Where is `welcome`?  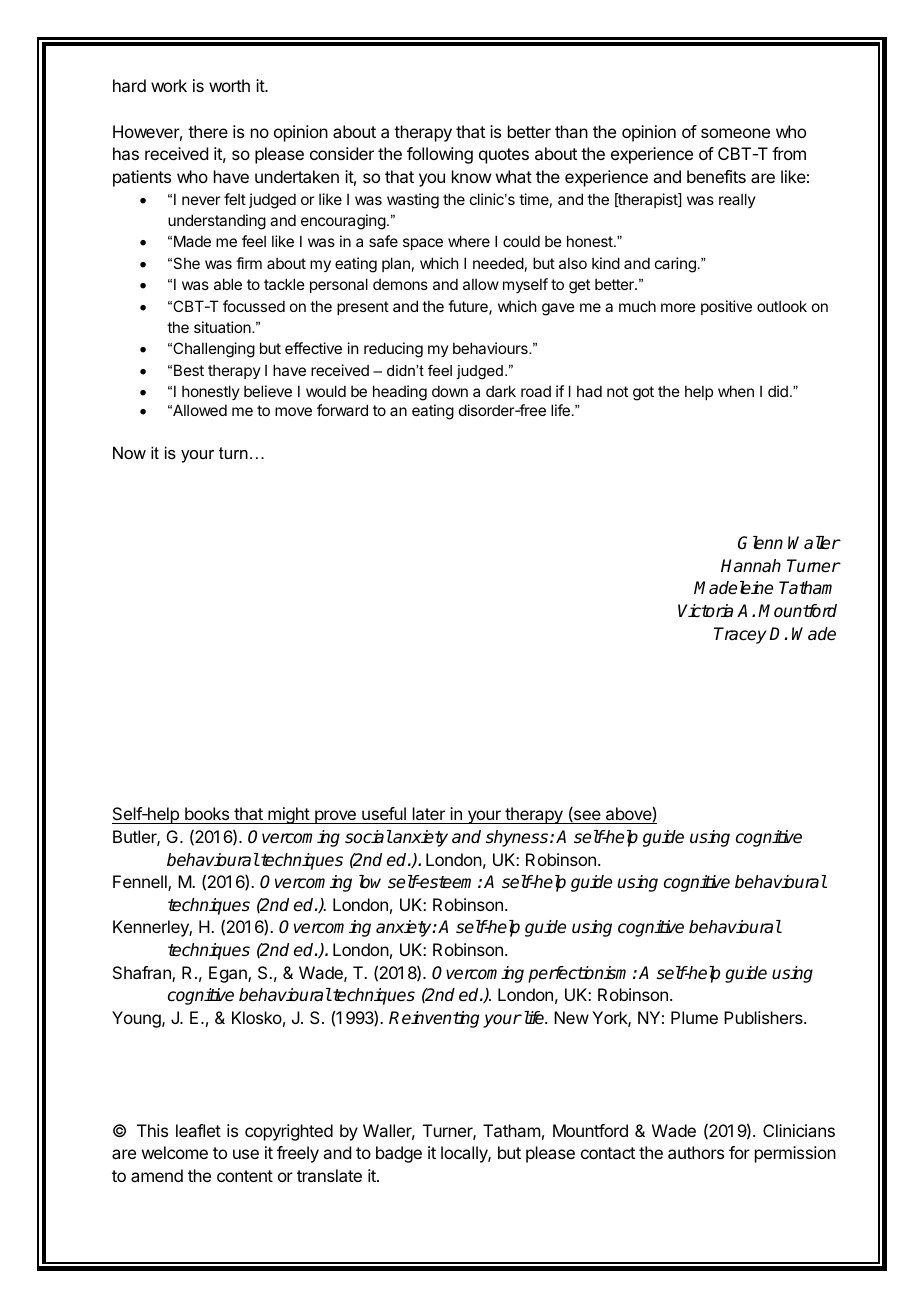
welcome is located at coordinates (175, 1152).
